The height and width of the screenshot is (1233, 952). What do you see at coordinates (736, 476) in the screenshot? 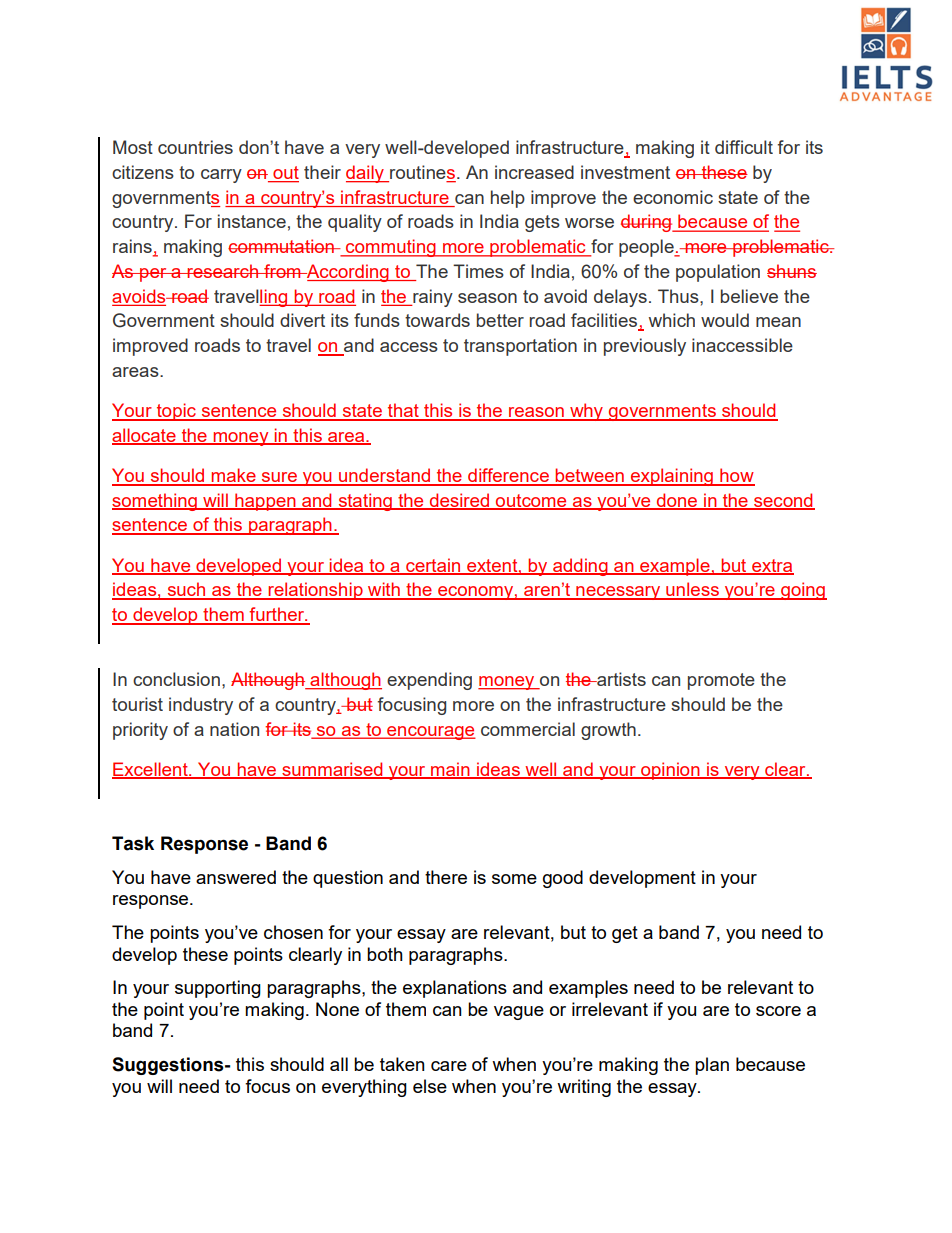
I see `how` at bounding box center [736, 476].
